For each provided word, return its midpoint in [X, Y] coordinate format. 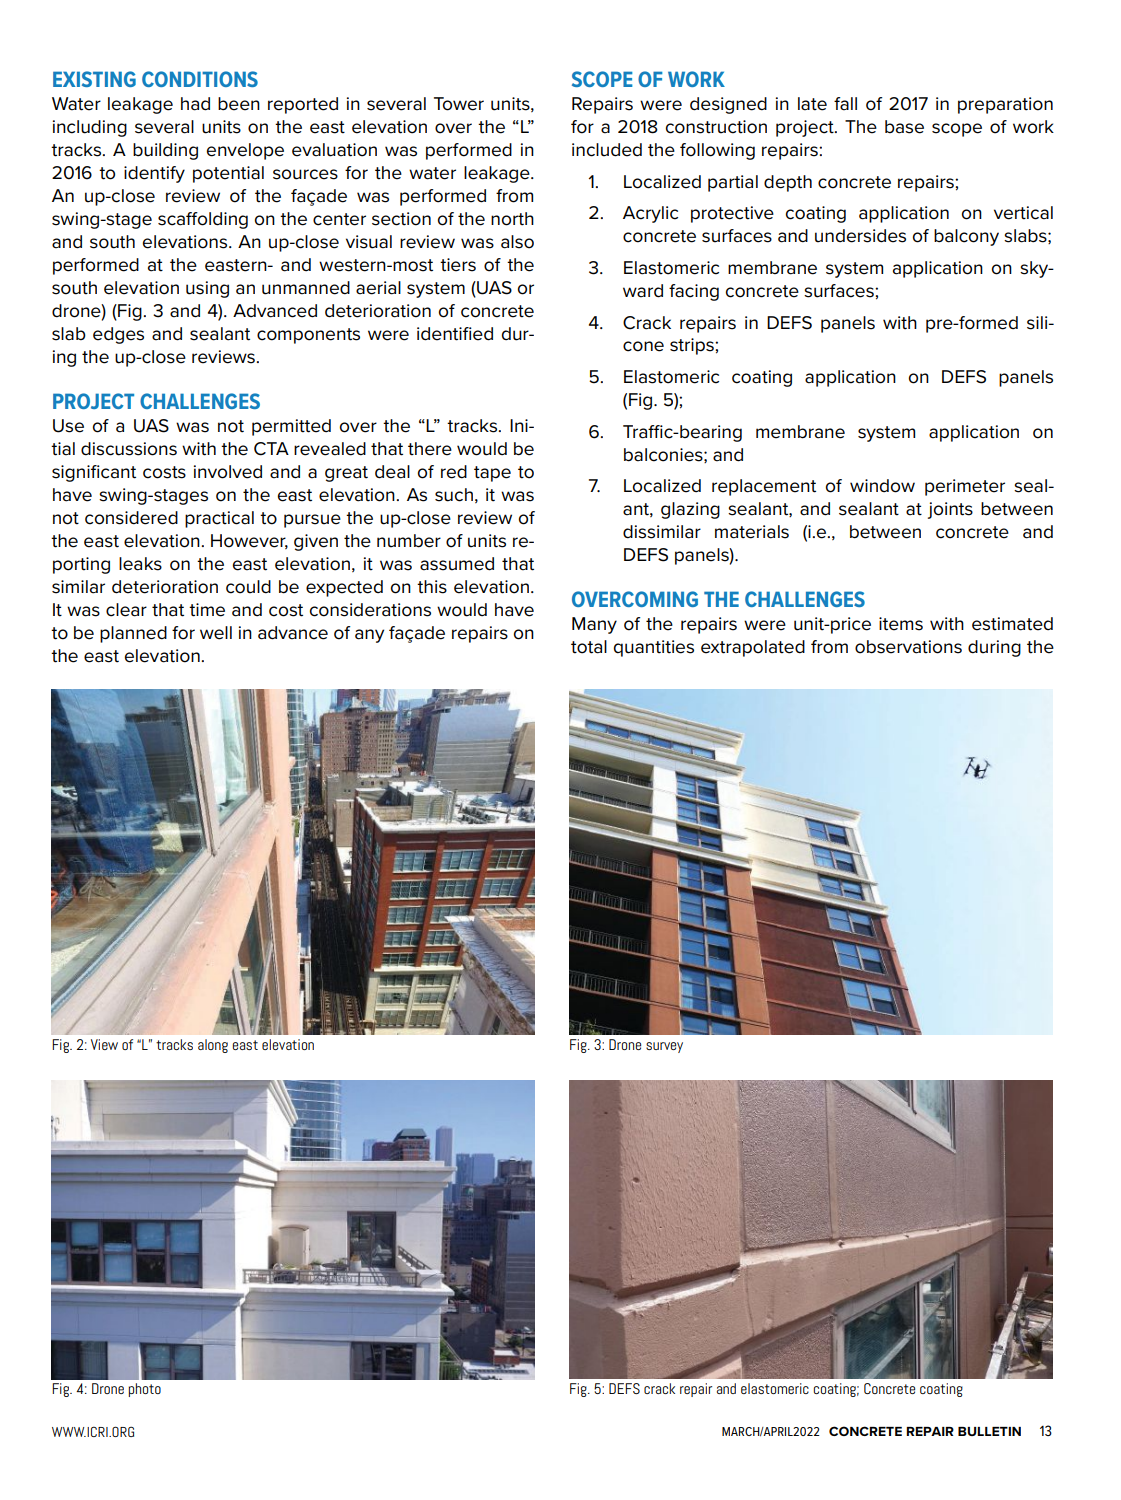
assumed [457, 564]
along [213, 1046]
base [904, 127]
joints [950, 510]
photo [144, 1390]
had [195, 104]
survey [664, 1047]
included [607, 150]
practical [219, 519]
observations [908, 647]
